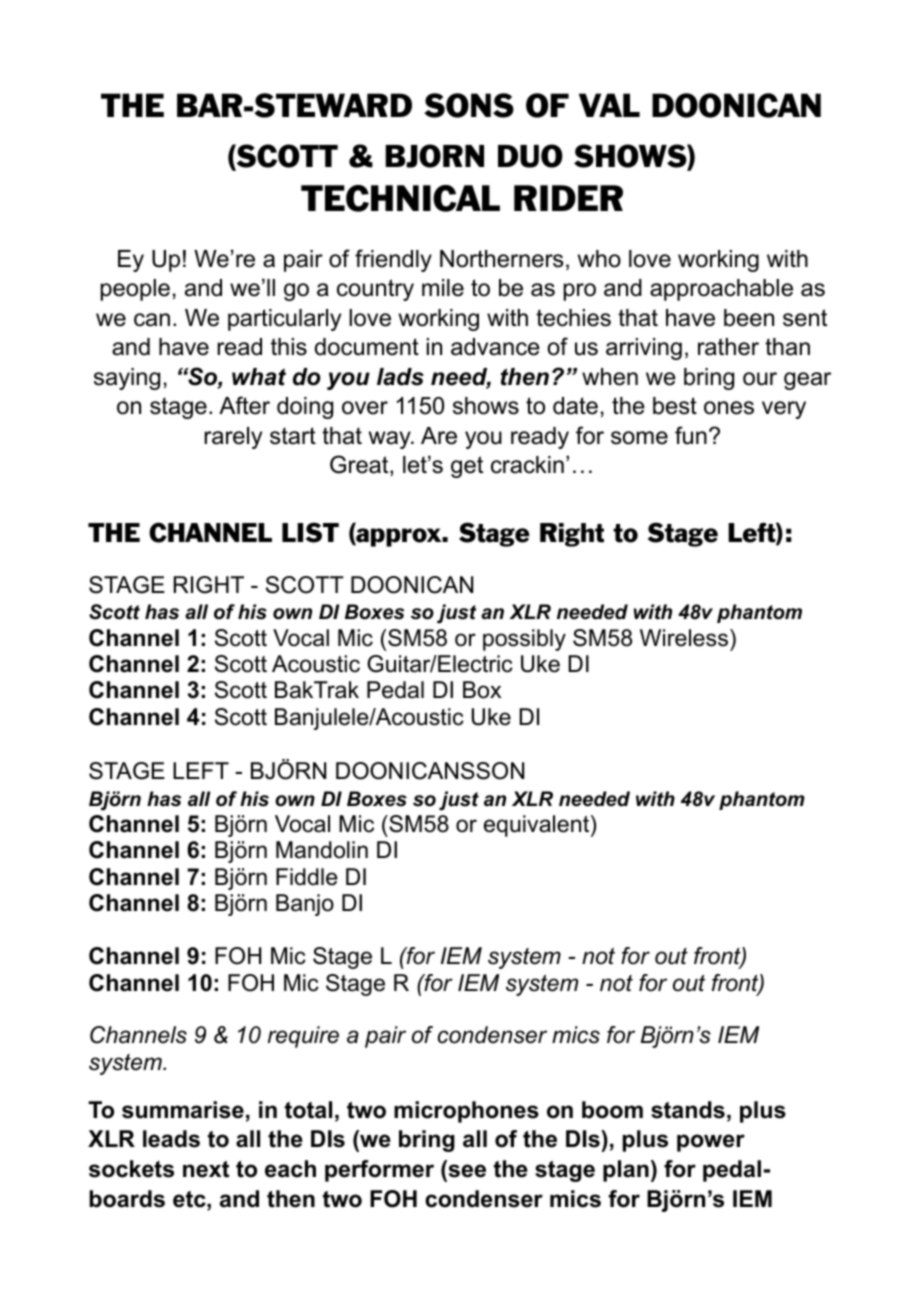  I want to click on TECHNICAL, so click(400, 198).
